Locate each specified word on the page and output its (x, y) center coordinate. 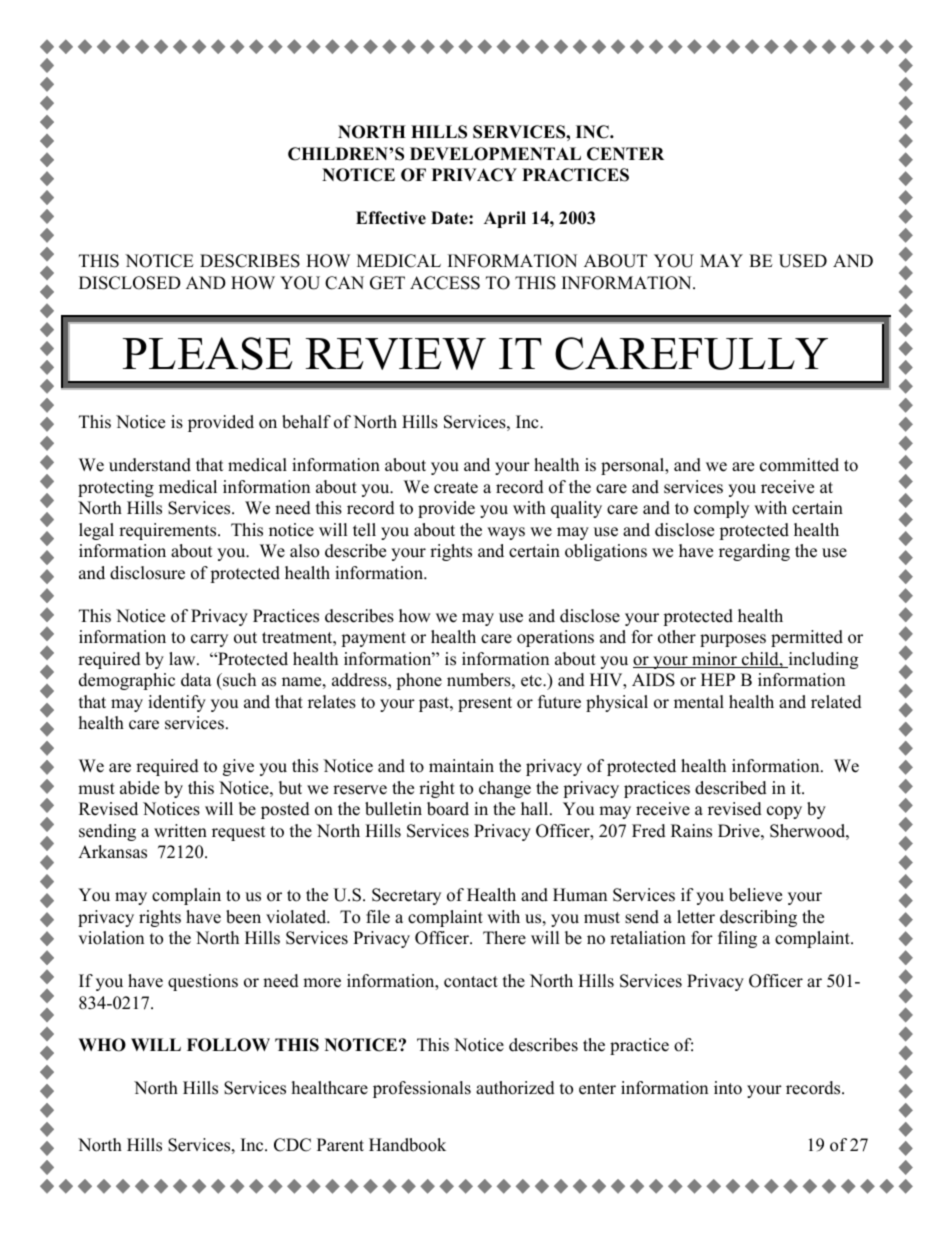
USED (803, 261)
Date (450, 218)
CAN (344, 283)
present (485, 704)
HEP (718, 679)
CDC (292, 1145)
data (196, 680)
